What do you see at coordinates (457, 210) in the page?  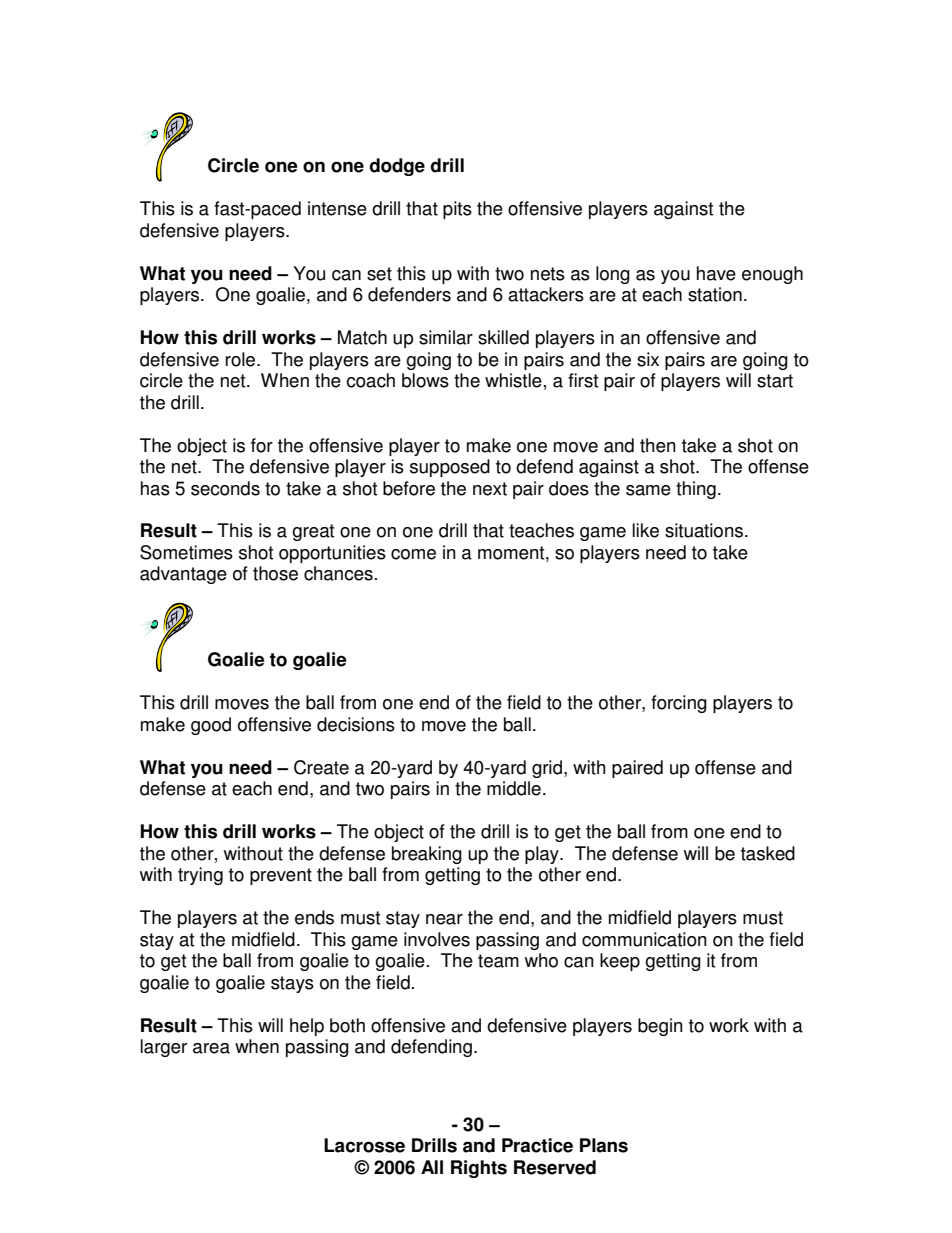 I see `pits` at bounding box center [457, 210].
